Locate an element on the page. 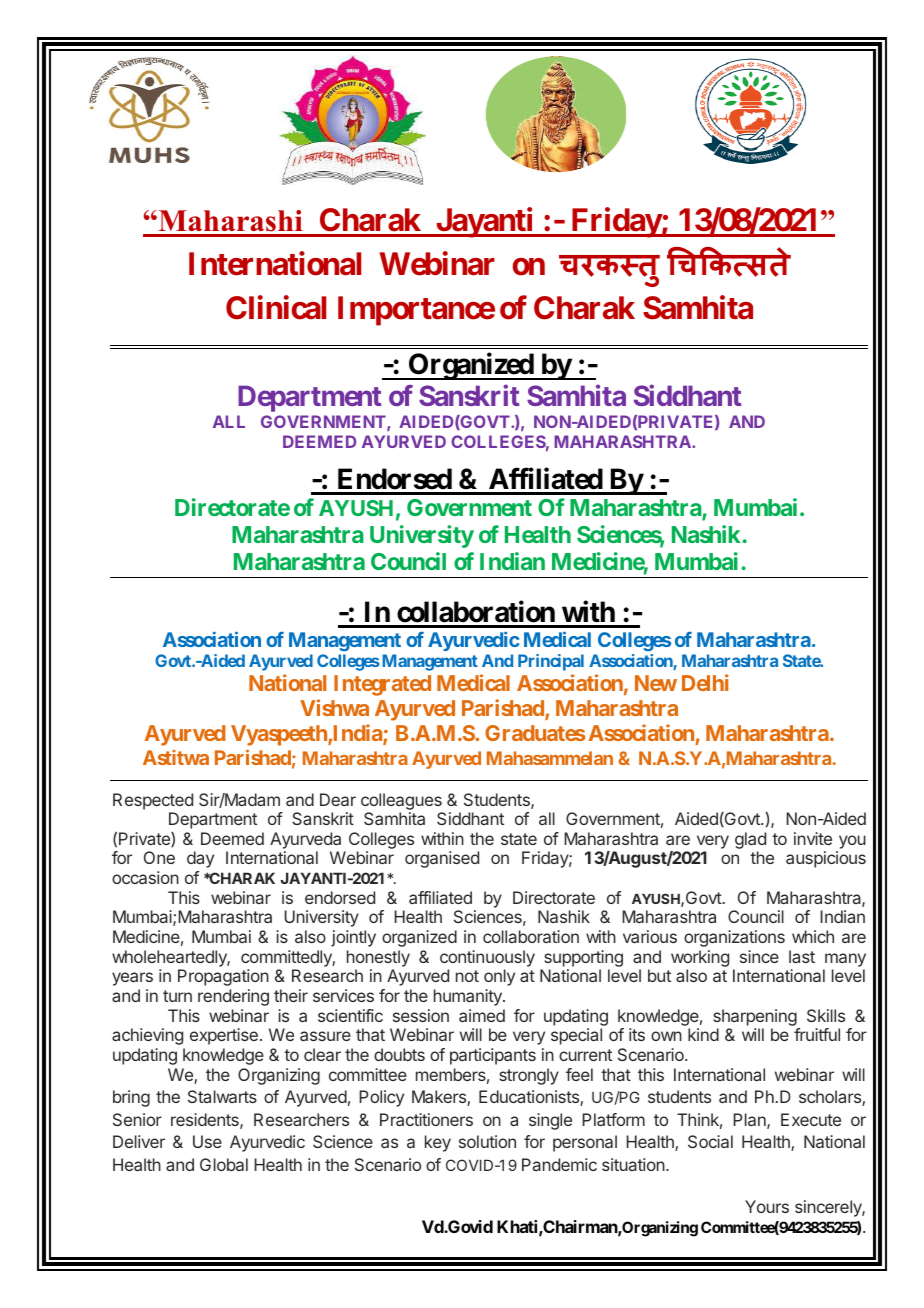 This page has height=1308, width=924. last is located at coordinates (802, 956).
